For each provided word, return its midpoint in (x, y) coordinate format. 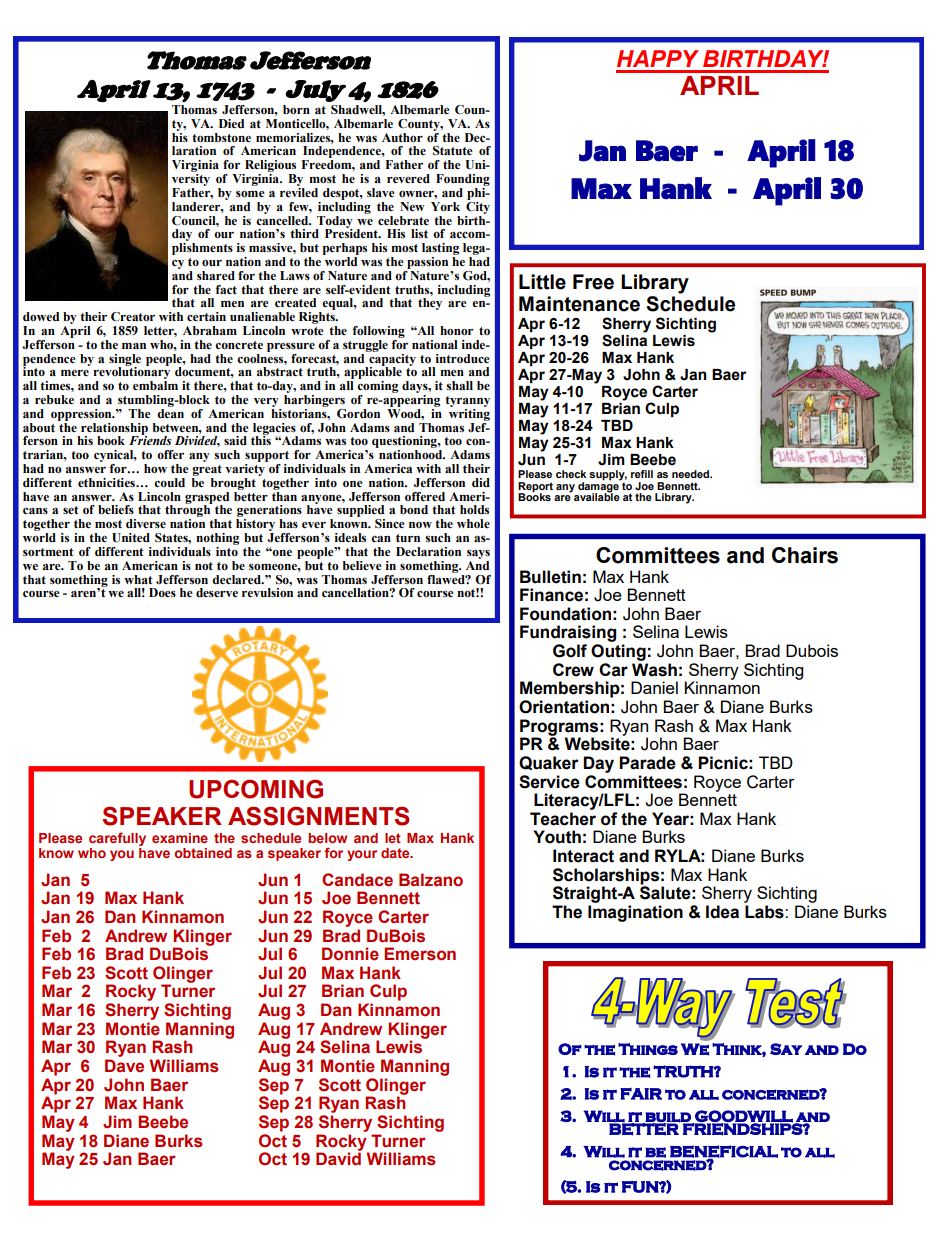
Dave (124, 1066)
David (339, 1158)
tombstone (221, 138)
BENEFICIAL (724, 1152)
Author (402, 138)
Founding (463, 180)
